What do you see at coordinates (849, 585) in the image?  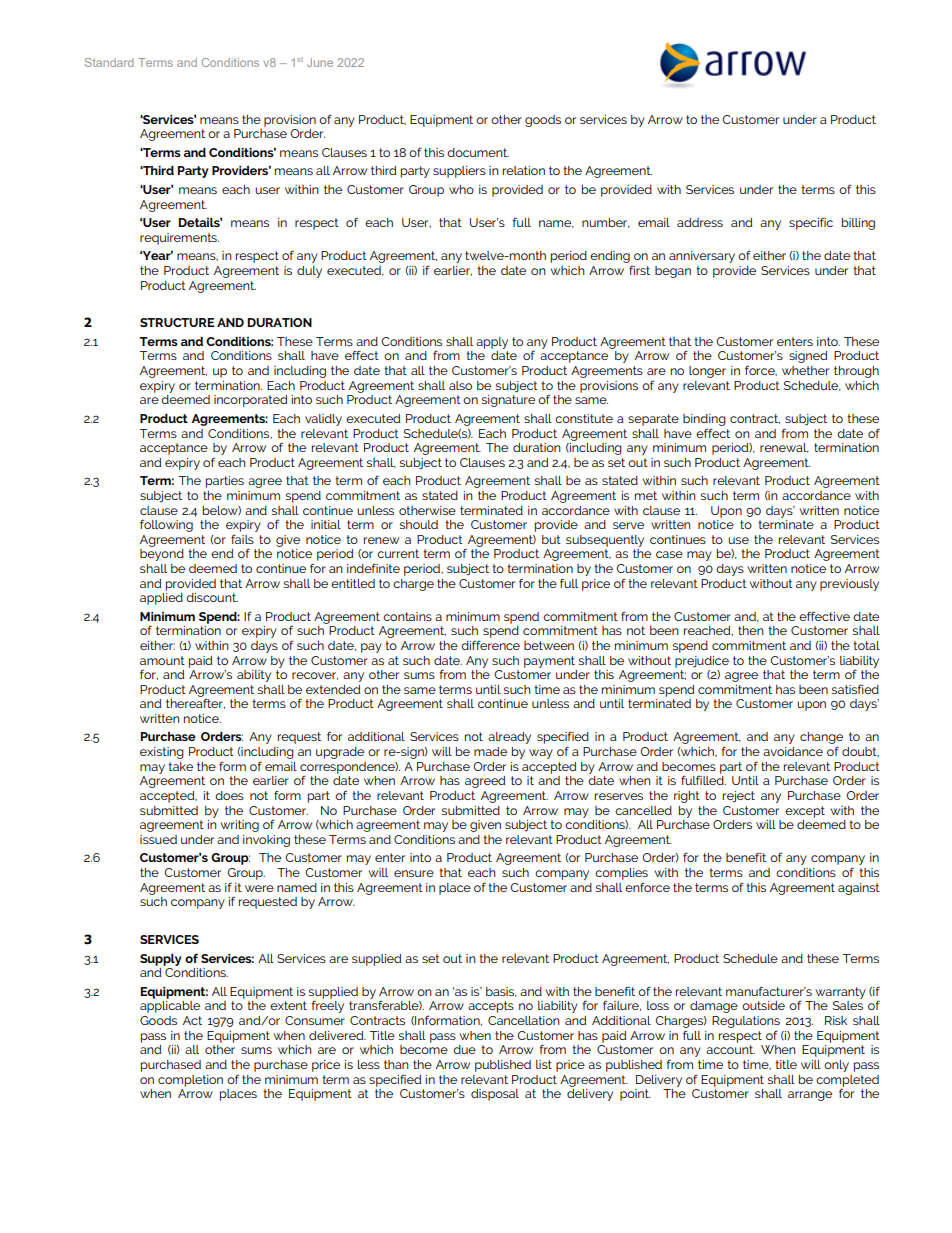 I see `previously` at bounding box center [849, 585].
